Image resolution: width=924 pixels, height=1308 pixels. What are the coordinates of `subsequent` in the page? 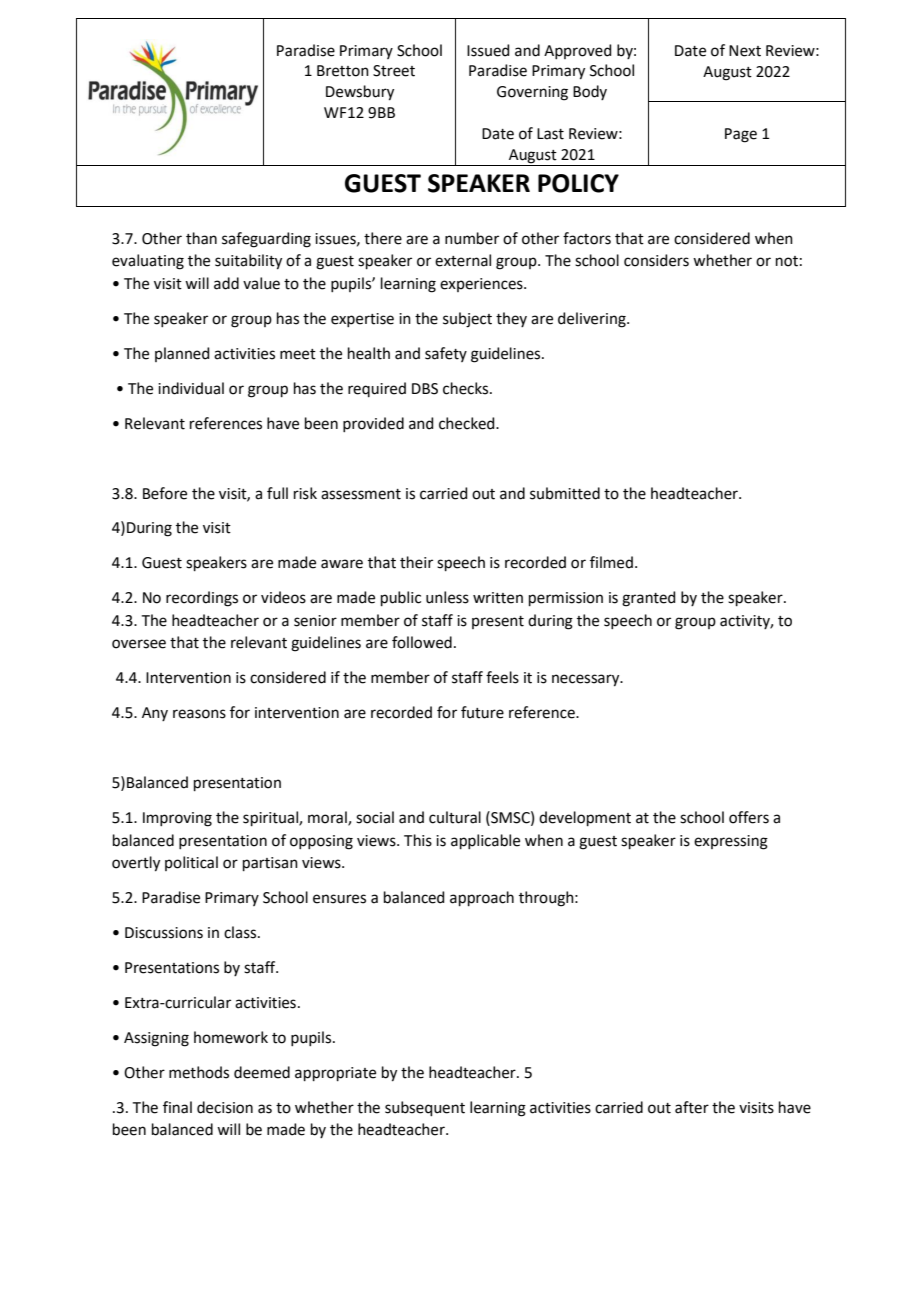 It's located at (425, 1108).
